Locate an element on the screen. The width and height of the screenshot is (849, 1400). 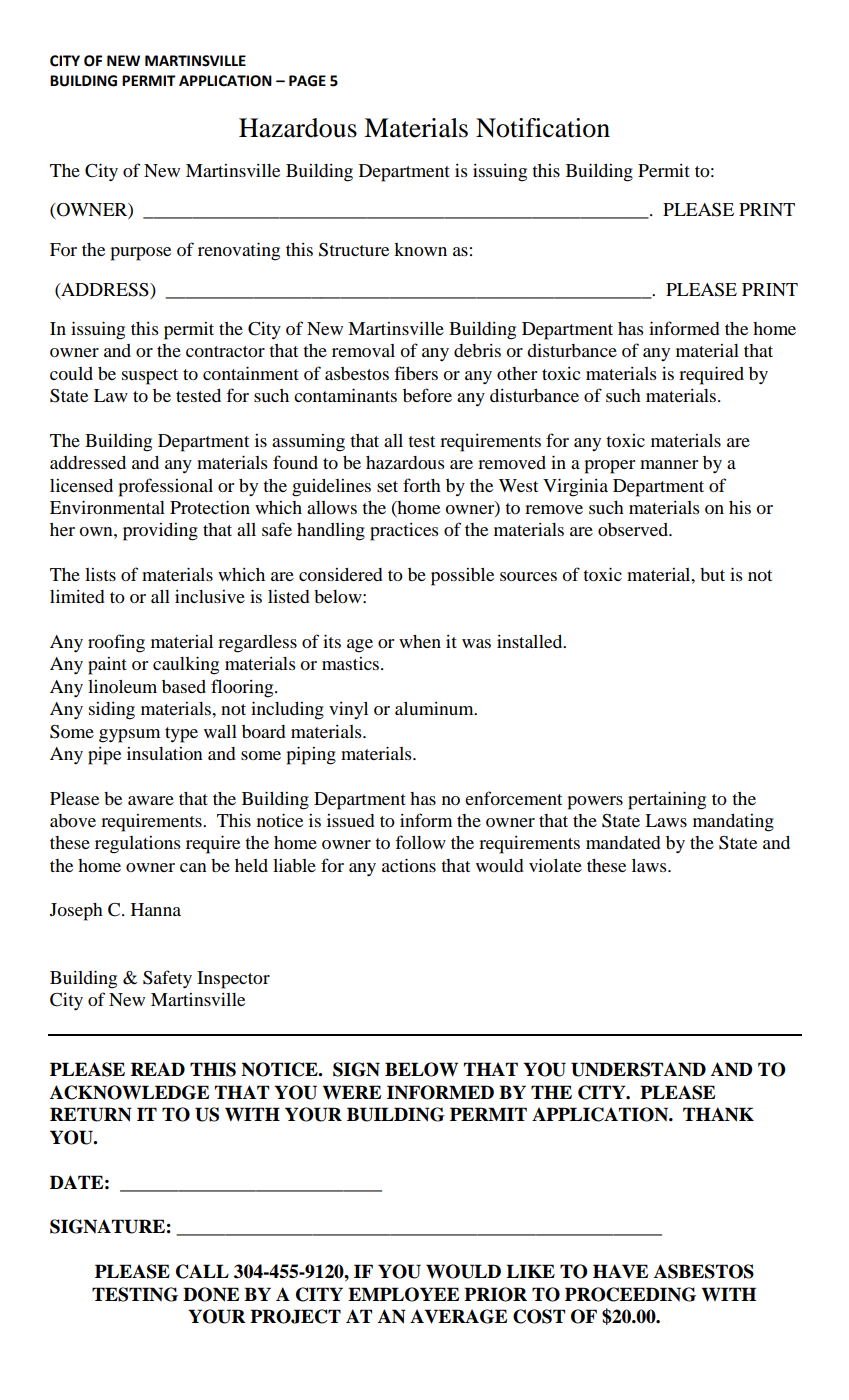
pertaining is located at coordinates (667, 800).
